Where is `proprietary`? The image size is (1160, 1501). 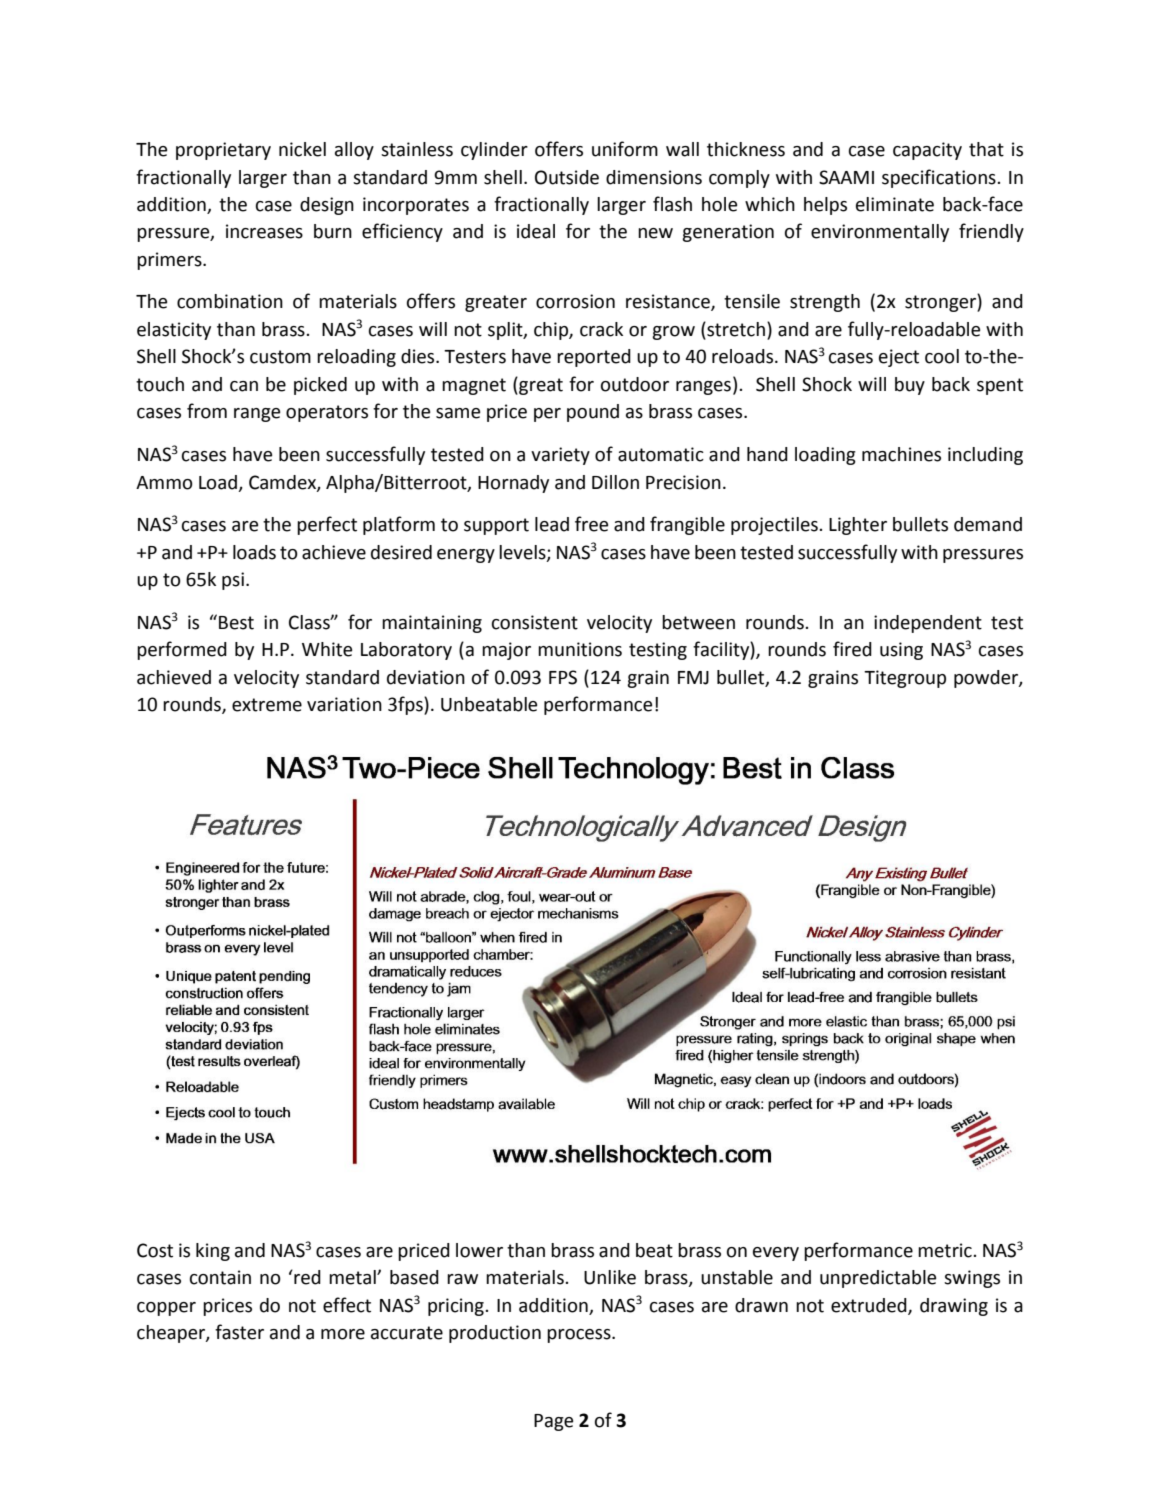 proprietary is located at coordinates (223, 151).
